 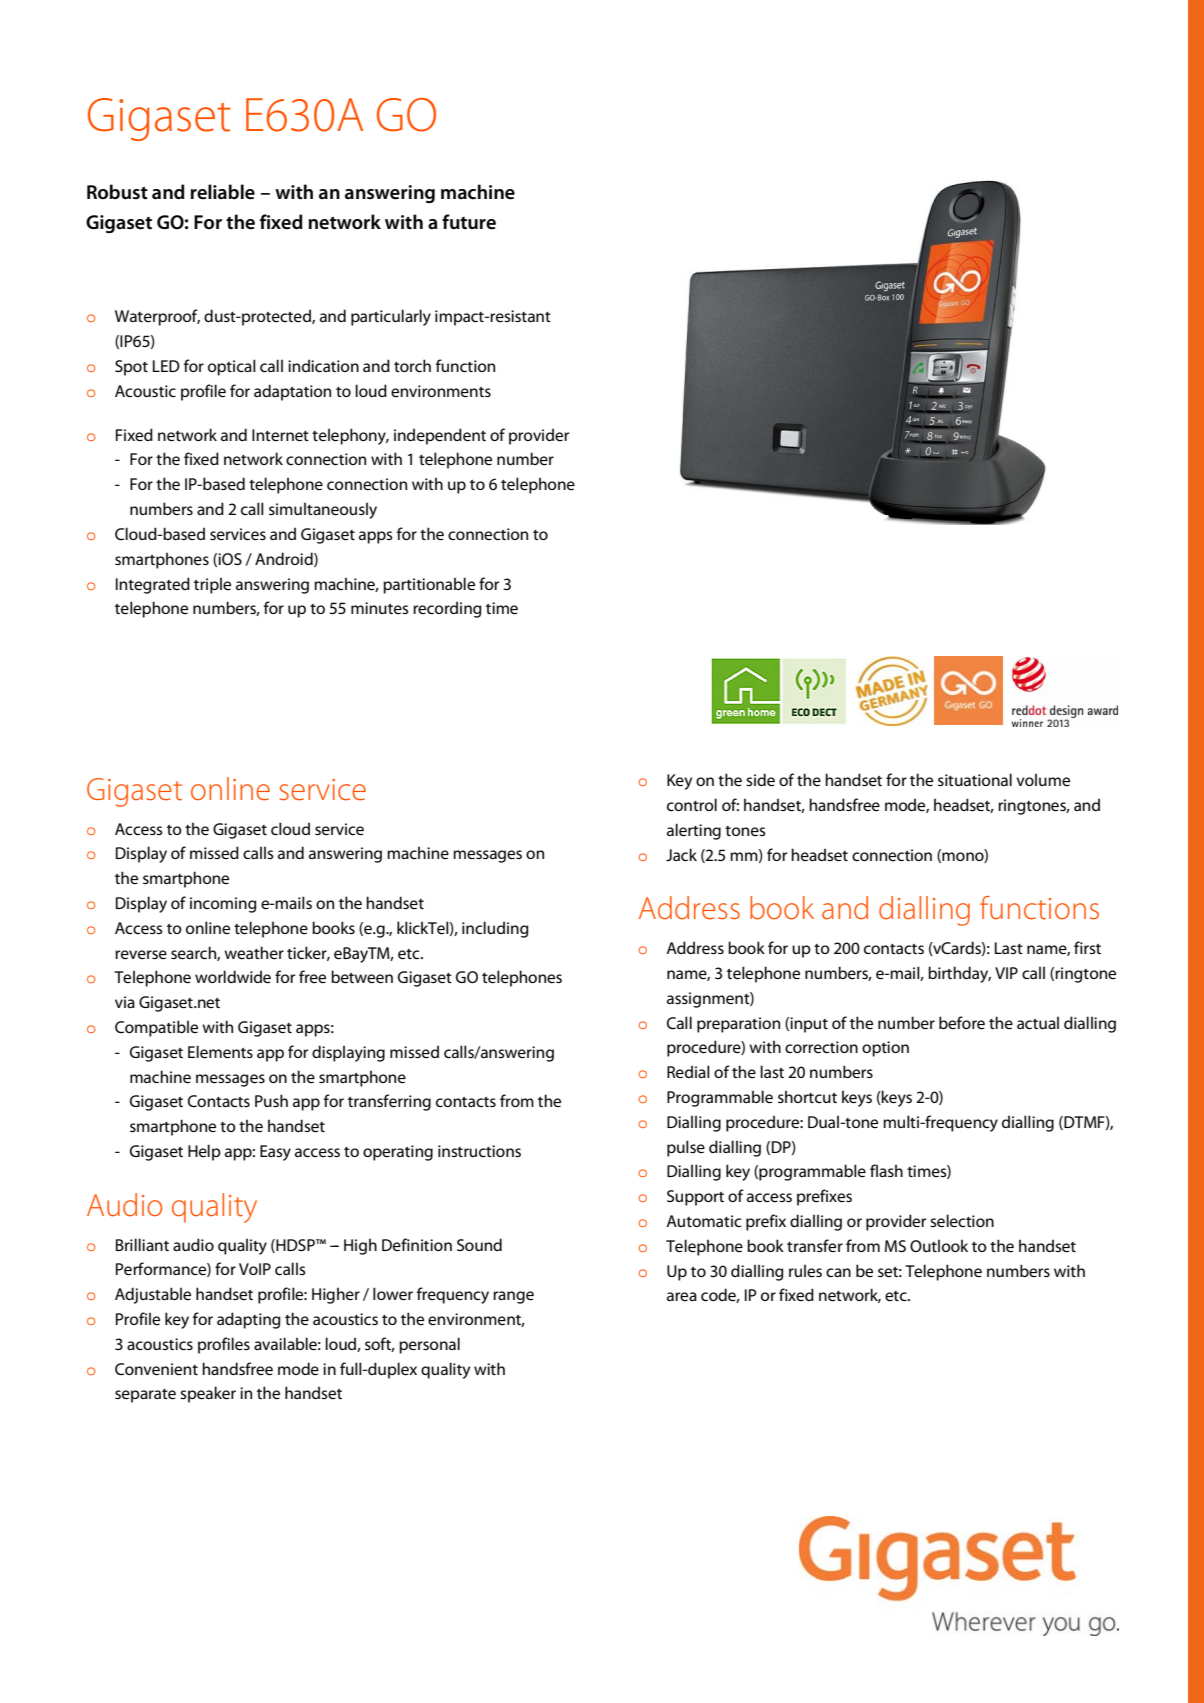 What do you see at coordinates (208, 1394) in the screenshot?
I see `speaker` at bounding box center [208, 1394].
